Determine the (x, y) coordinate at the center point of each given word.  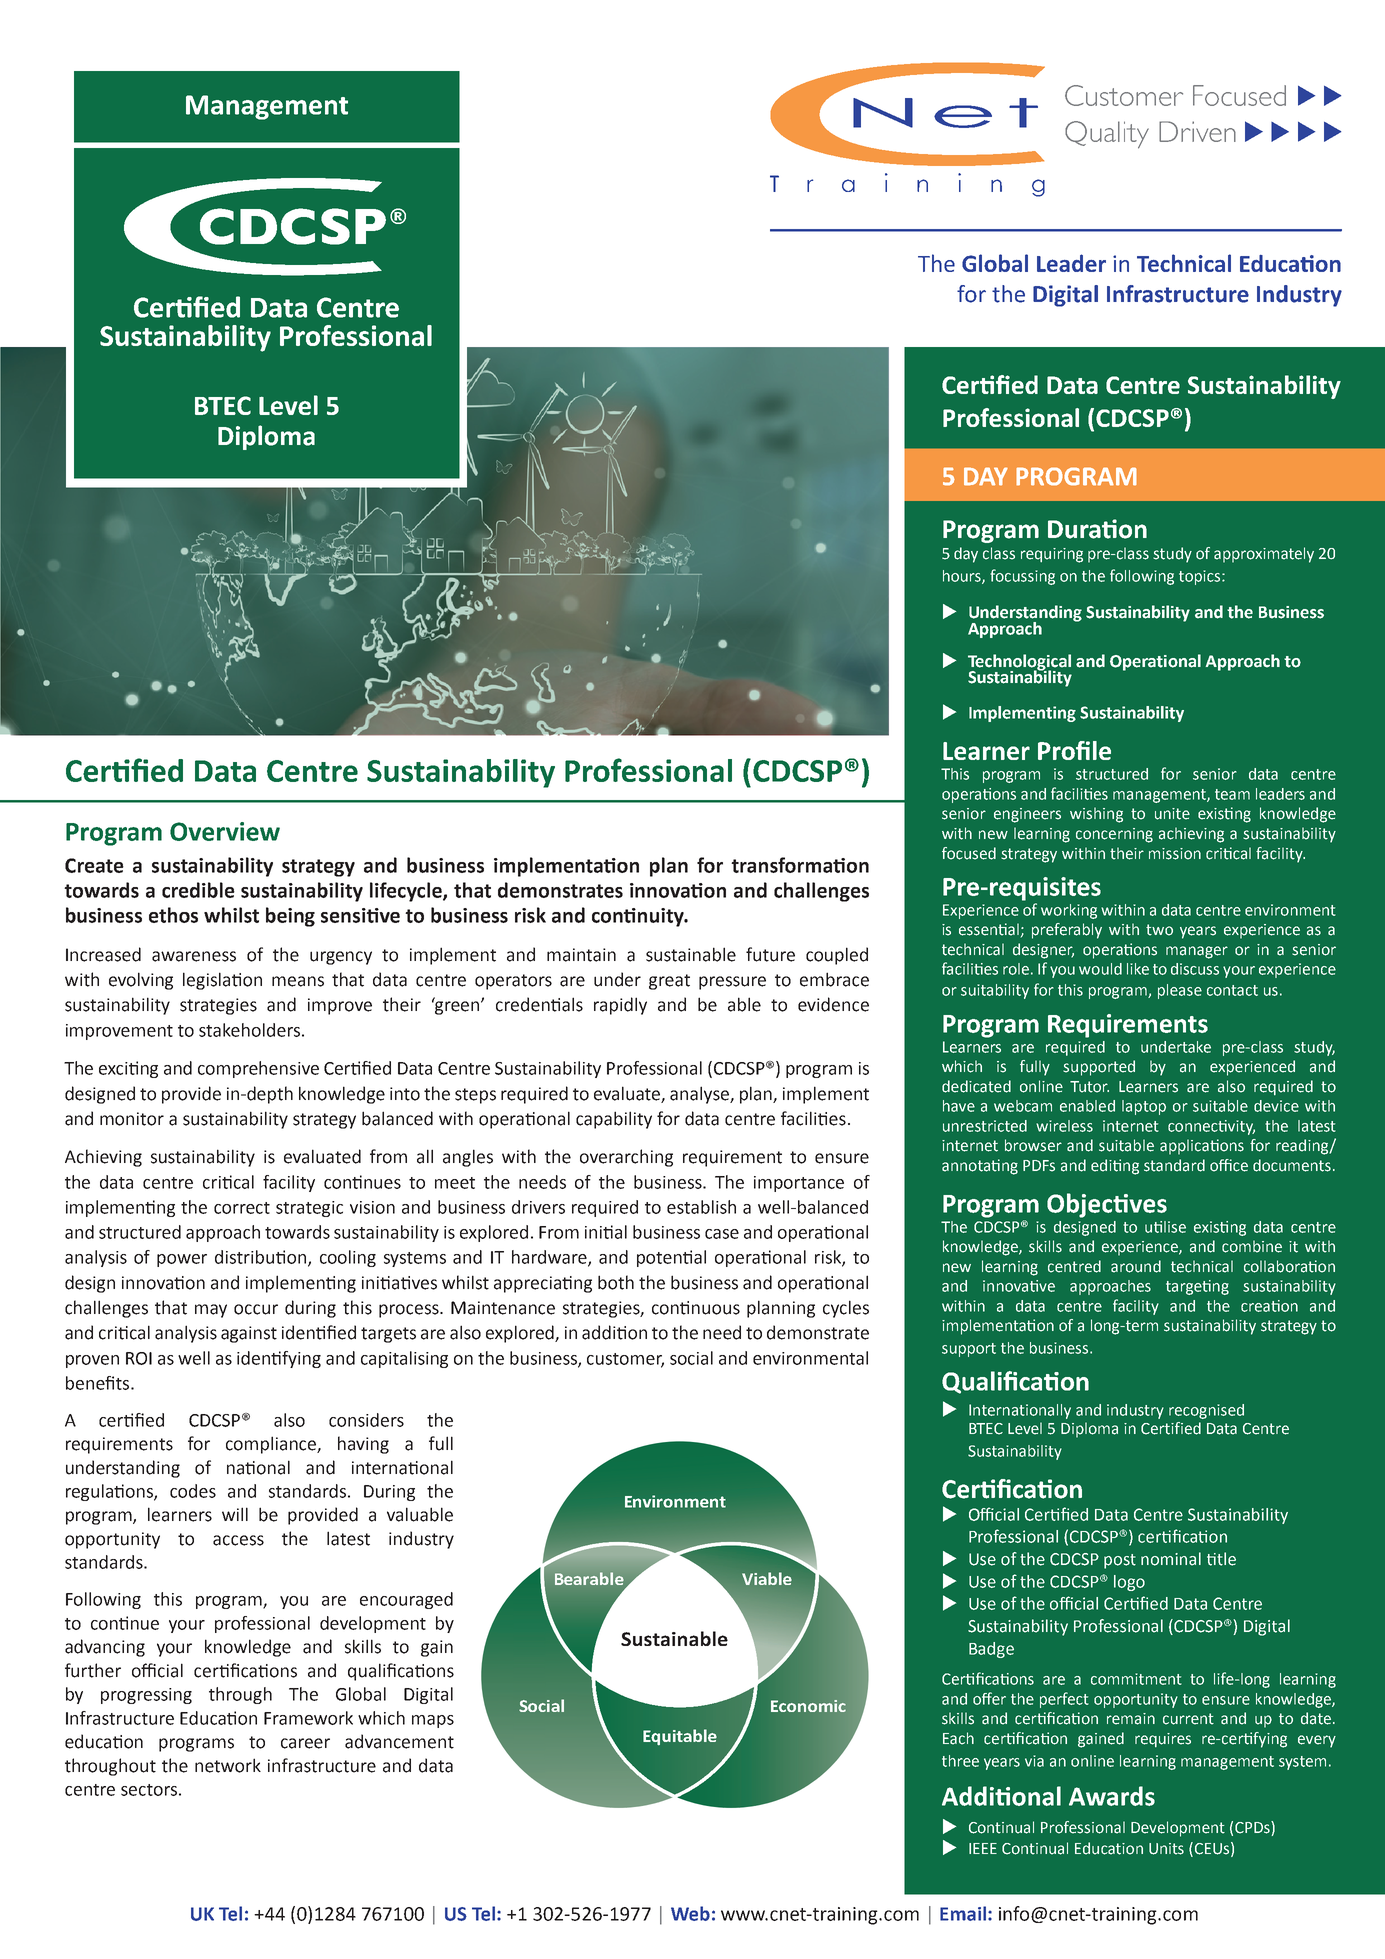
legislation (222, 981)
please (1180, 991)
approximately (1264, 555)
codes (193, 1491)
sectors (149, 1790)
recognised (1206, 1411)
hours (963, 577)
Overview (225, 831)
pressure (732, 983)
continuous (696, 1308)
